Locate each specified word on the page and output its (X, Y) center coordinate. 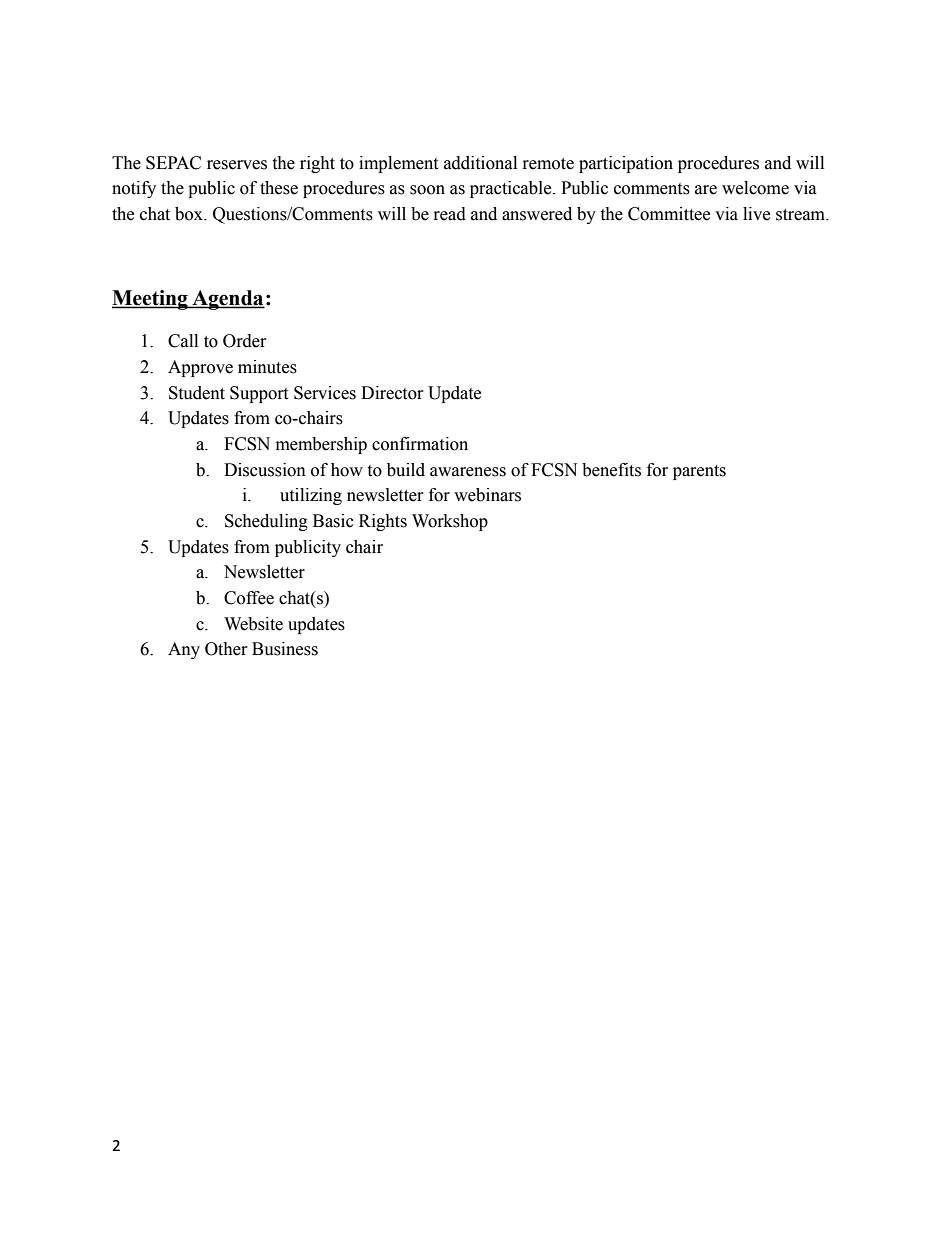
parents (699, 472)
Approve (200, 368)
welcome (755, 188)
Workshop (450, 522)
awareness (468, 472)
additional (480, 163)
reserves (237, 165)
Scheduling (266, 522)
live (756, 214)
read (450, 214)
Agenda (227, 300)
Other (226, 649)
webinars (487, 495)
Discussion (265, 470)
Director (392, 393)
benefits (611, 470)
